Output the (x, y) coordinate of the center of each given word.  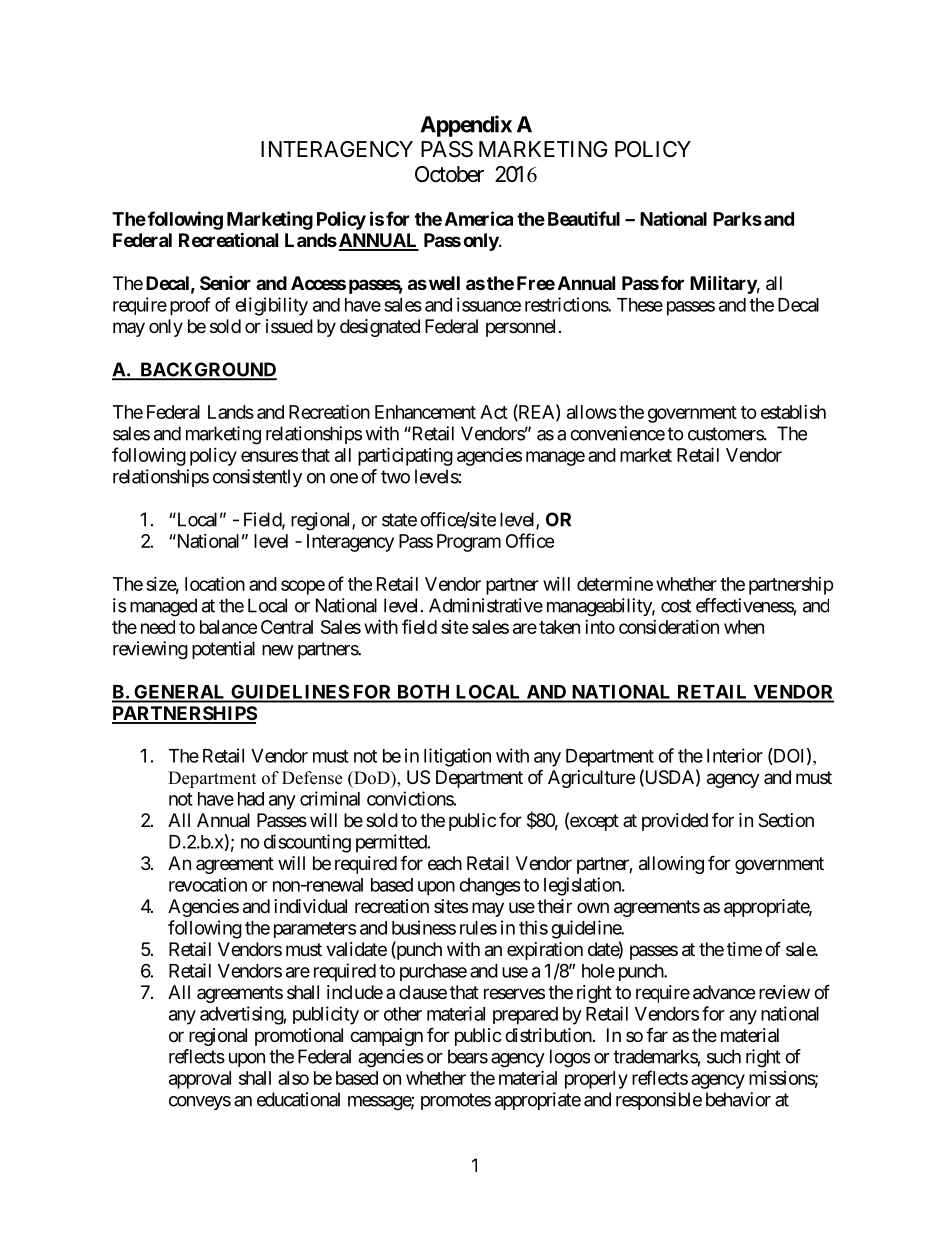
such (724, 1056)
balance (228, 627)
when (744, 627)
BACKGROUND (207, 370)
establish (793, 412)
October (449, 174)
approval (200, 1080)
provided (675, 822)
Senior (225, 283)
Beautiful (584, 218)
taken (559, 627)
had (251, 799)
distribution (548, 1035)
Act (494, 412)
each (445, 863)
